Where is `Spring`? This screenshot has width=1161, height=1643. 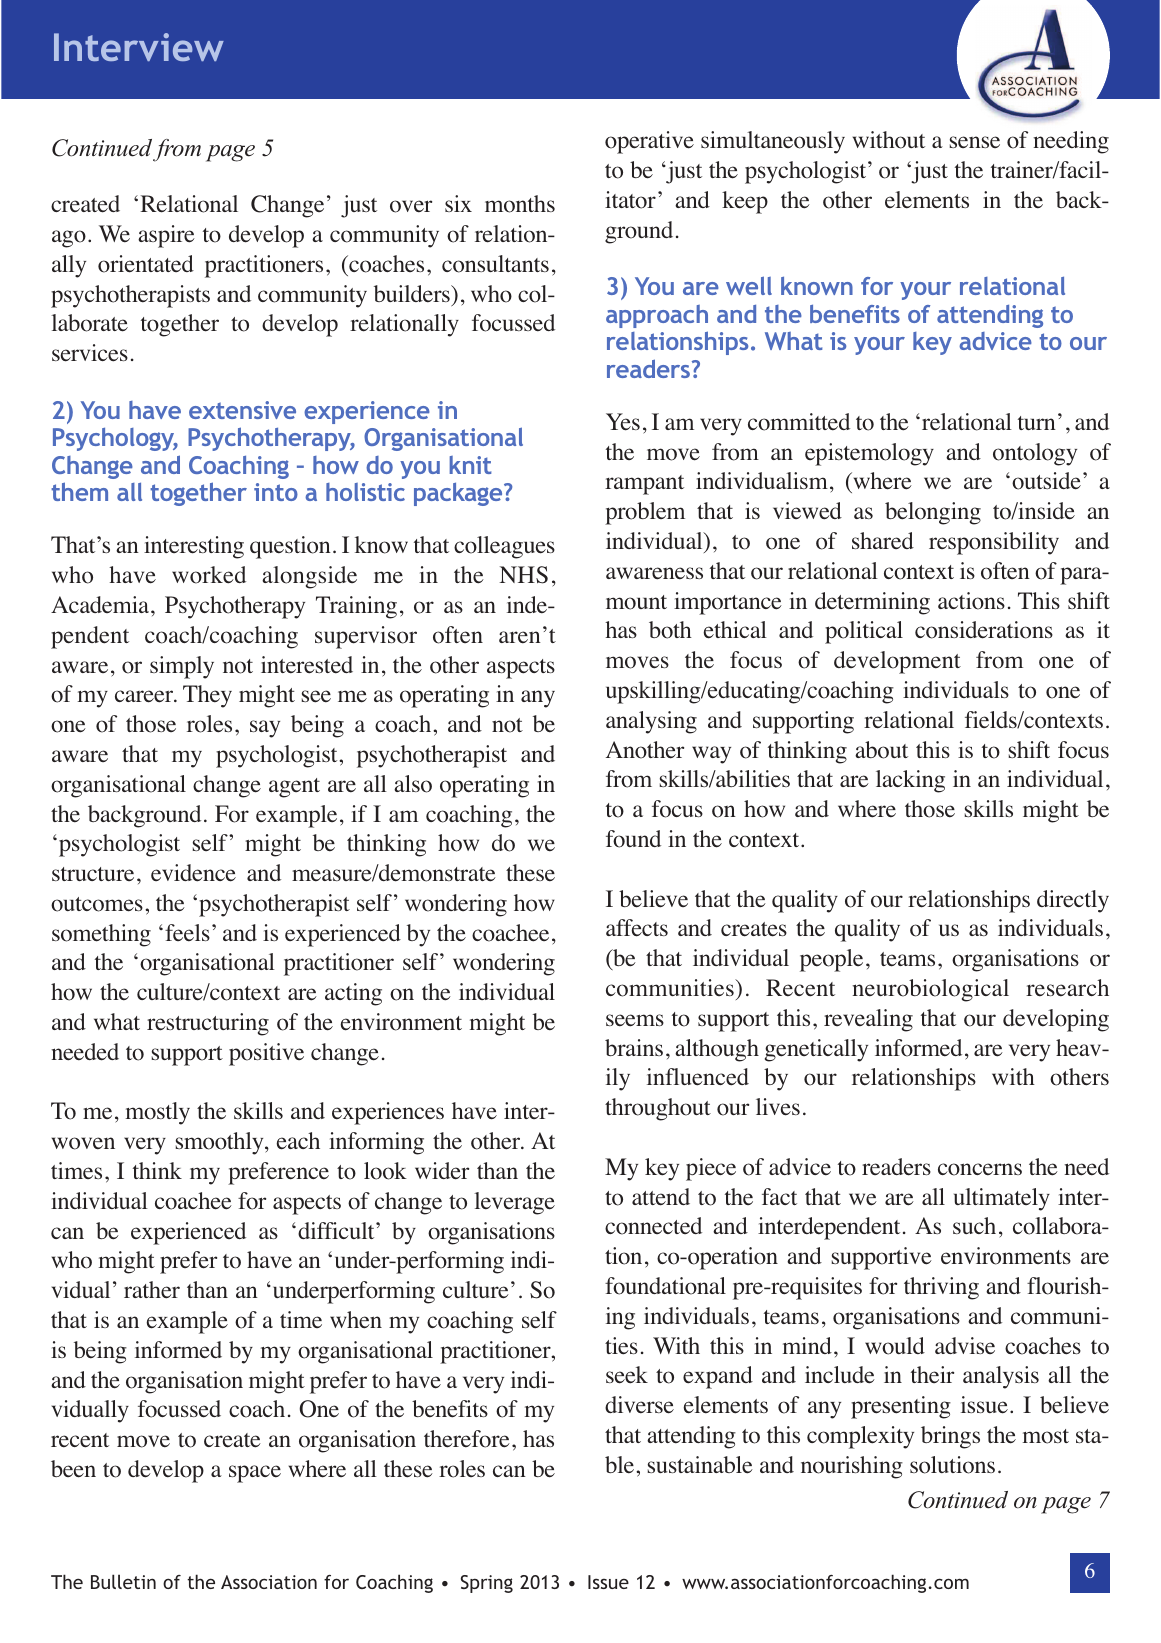
Spring is located at coordinates (487, 1584).
